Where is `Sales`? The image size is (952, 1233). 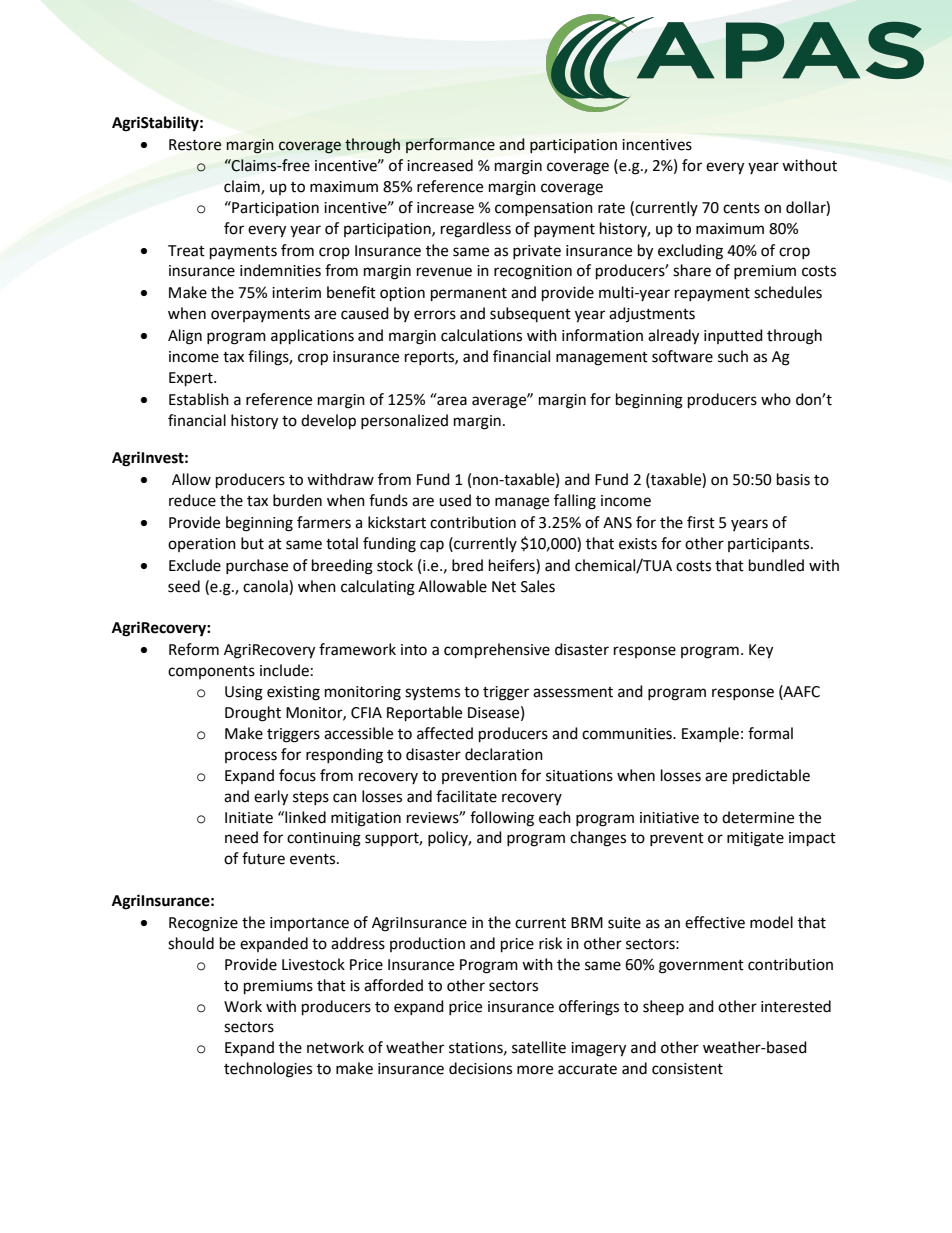
Sales is located at coordinates (538, 586).
